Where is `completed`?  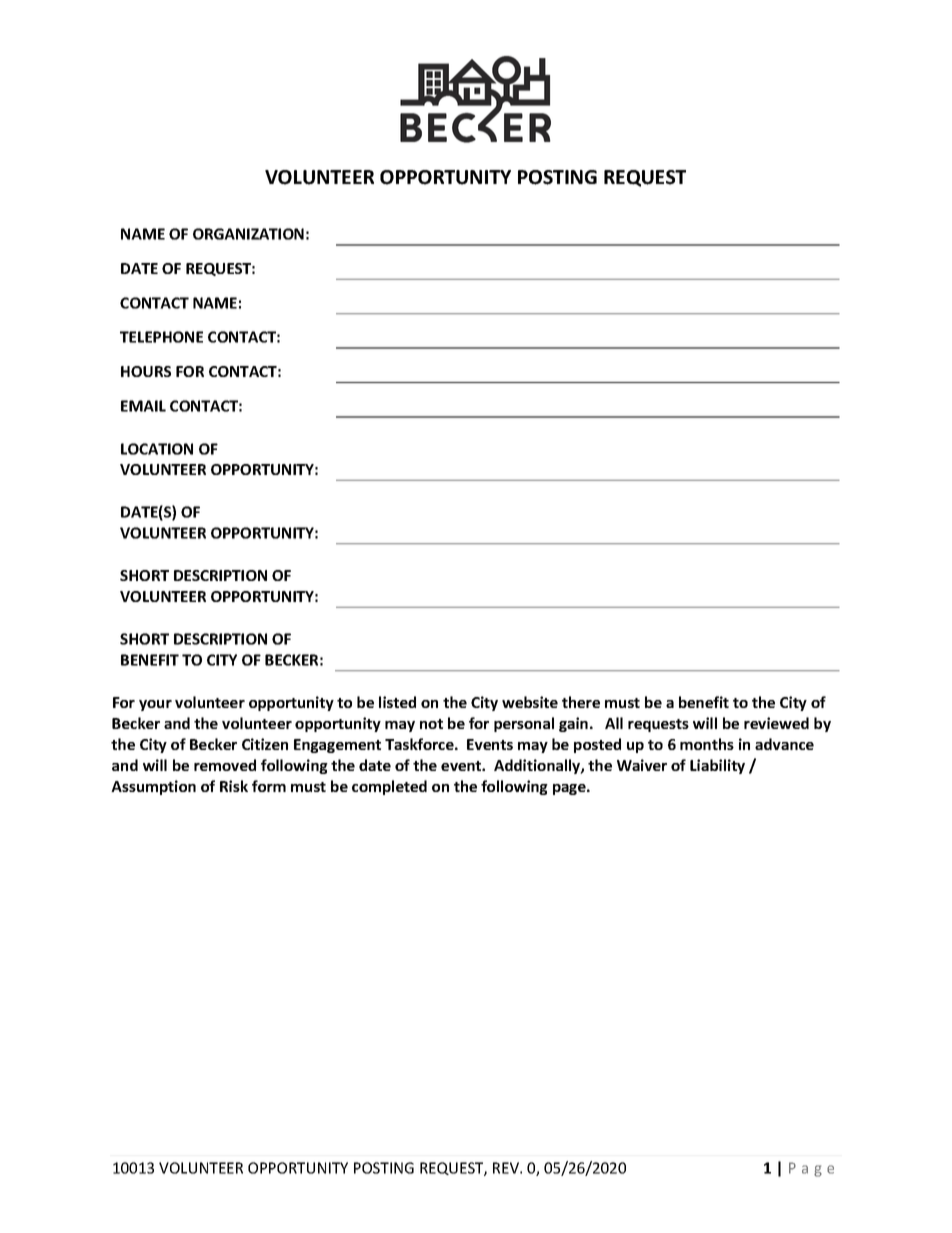 completed is located at coordinates (389, 787).
